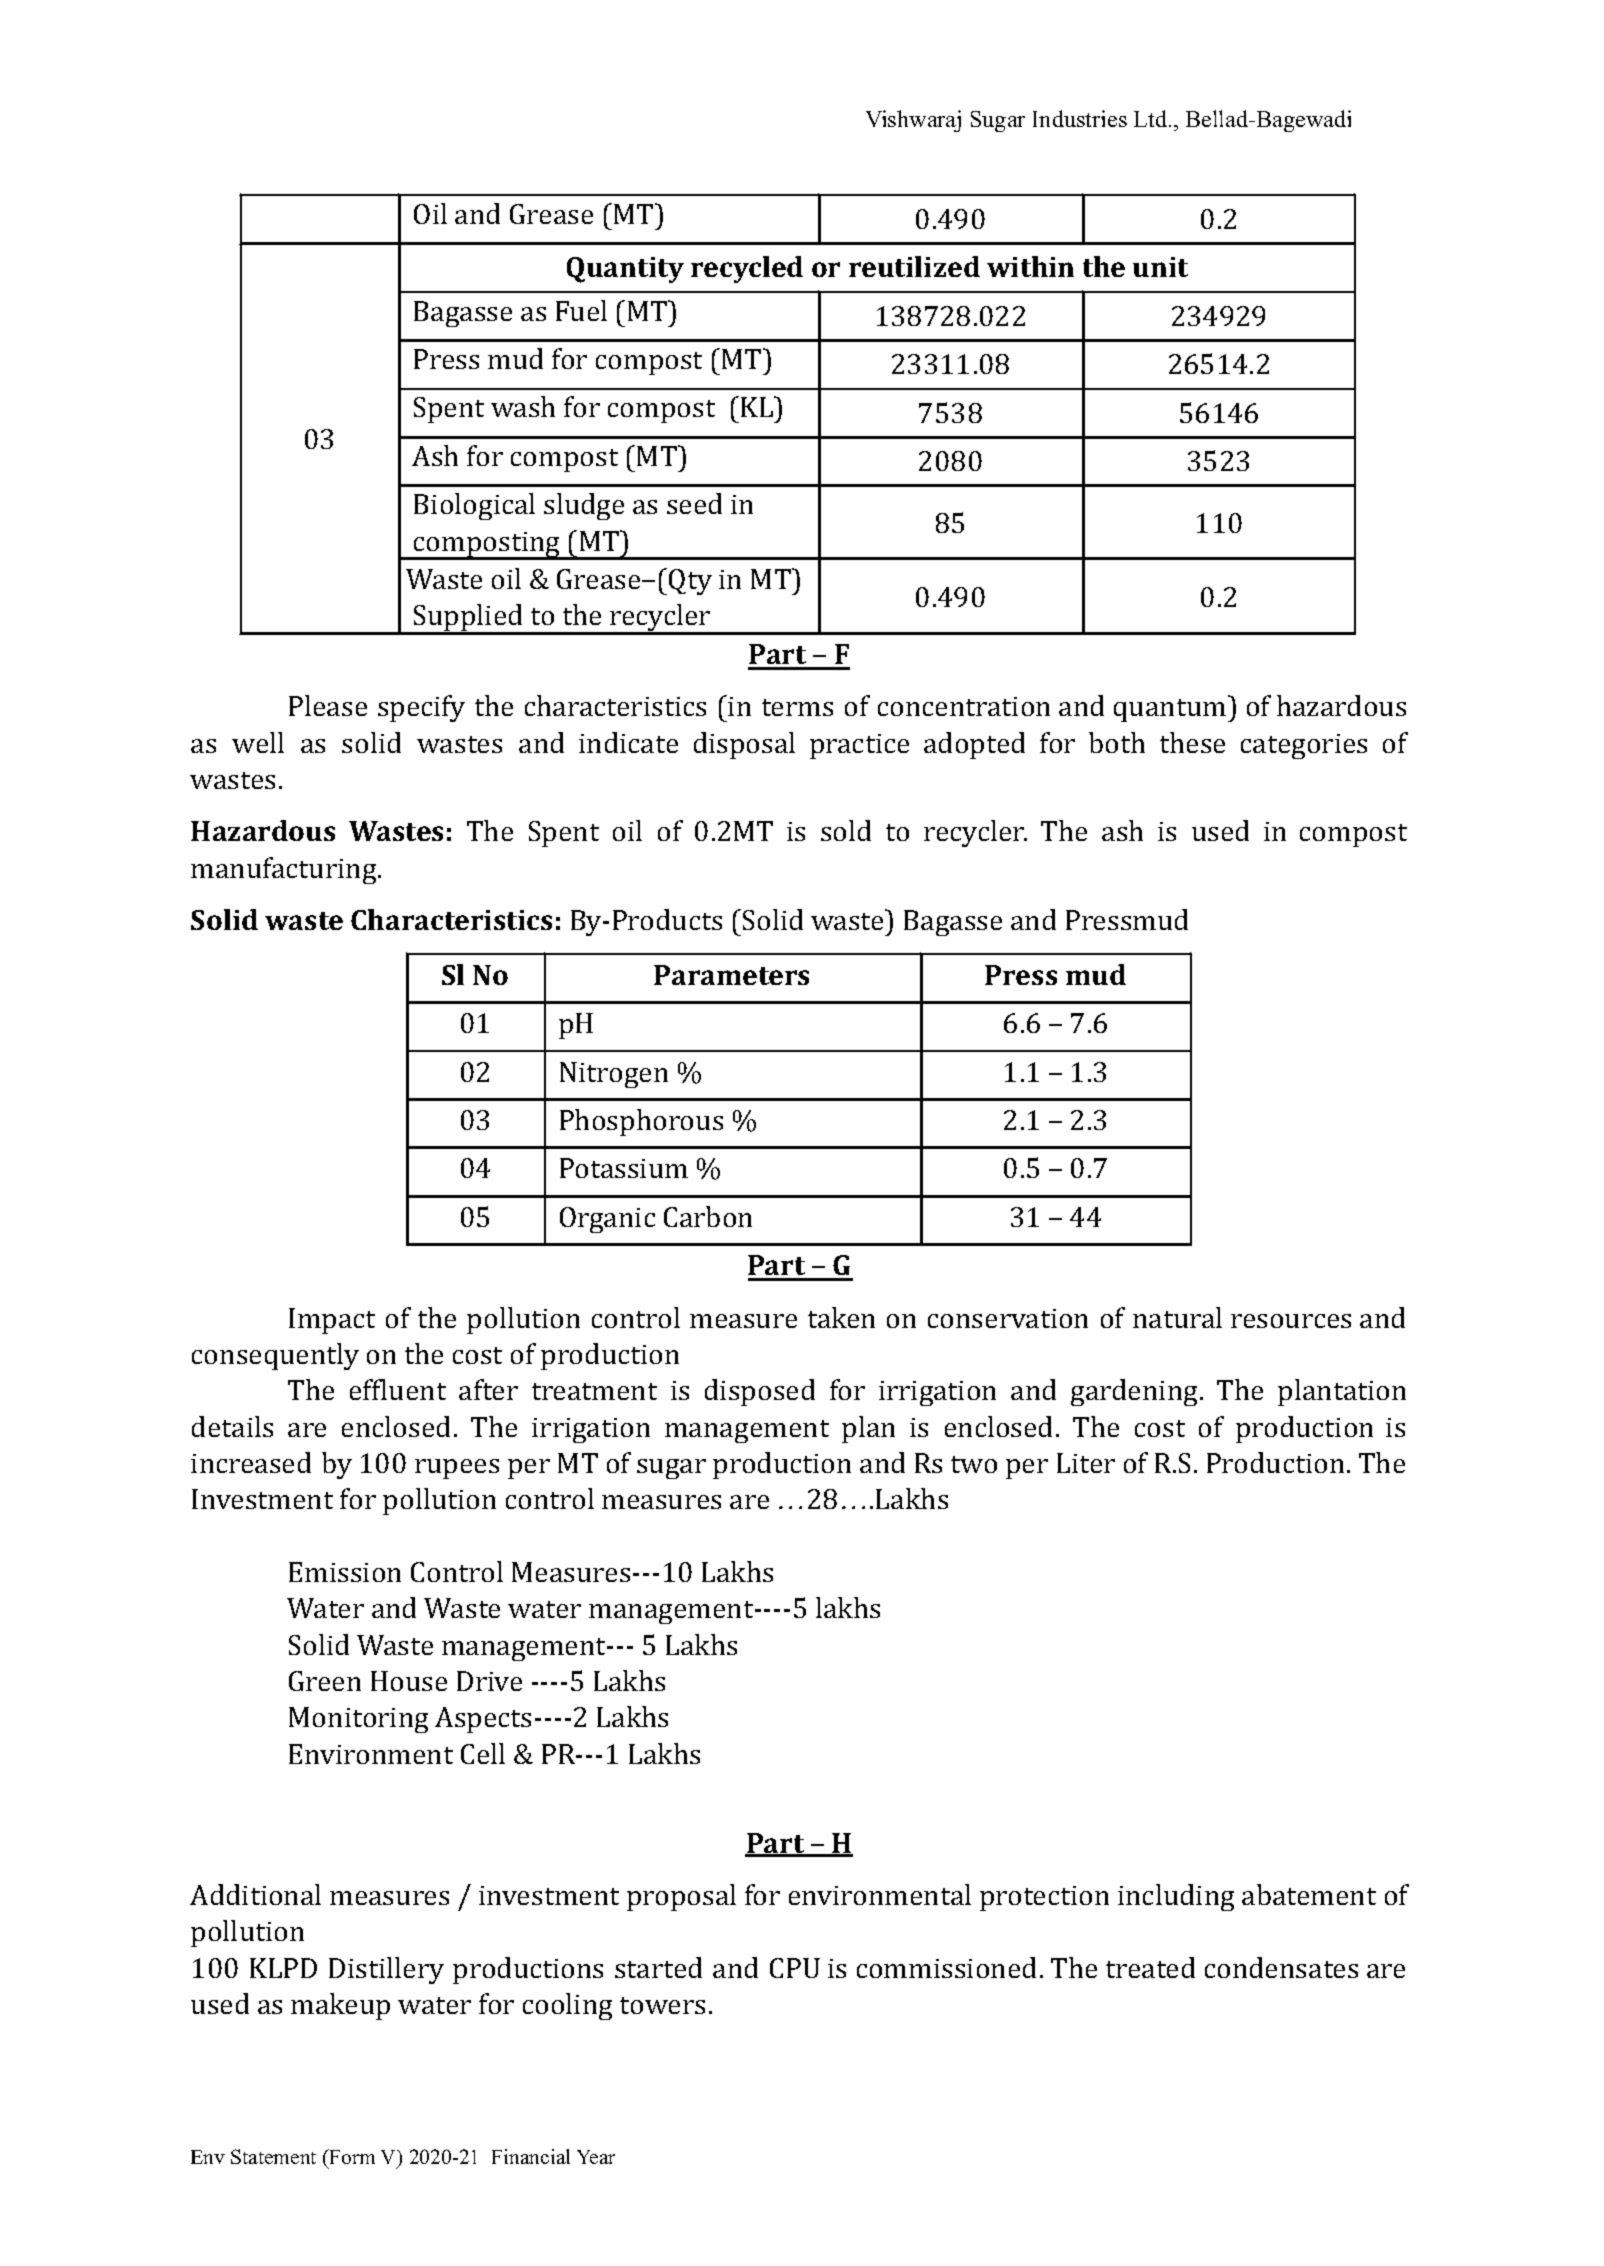 The image size is (1604, 2266). I want to click on Fuel, so click(581, 310).
